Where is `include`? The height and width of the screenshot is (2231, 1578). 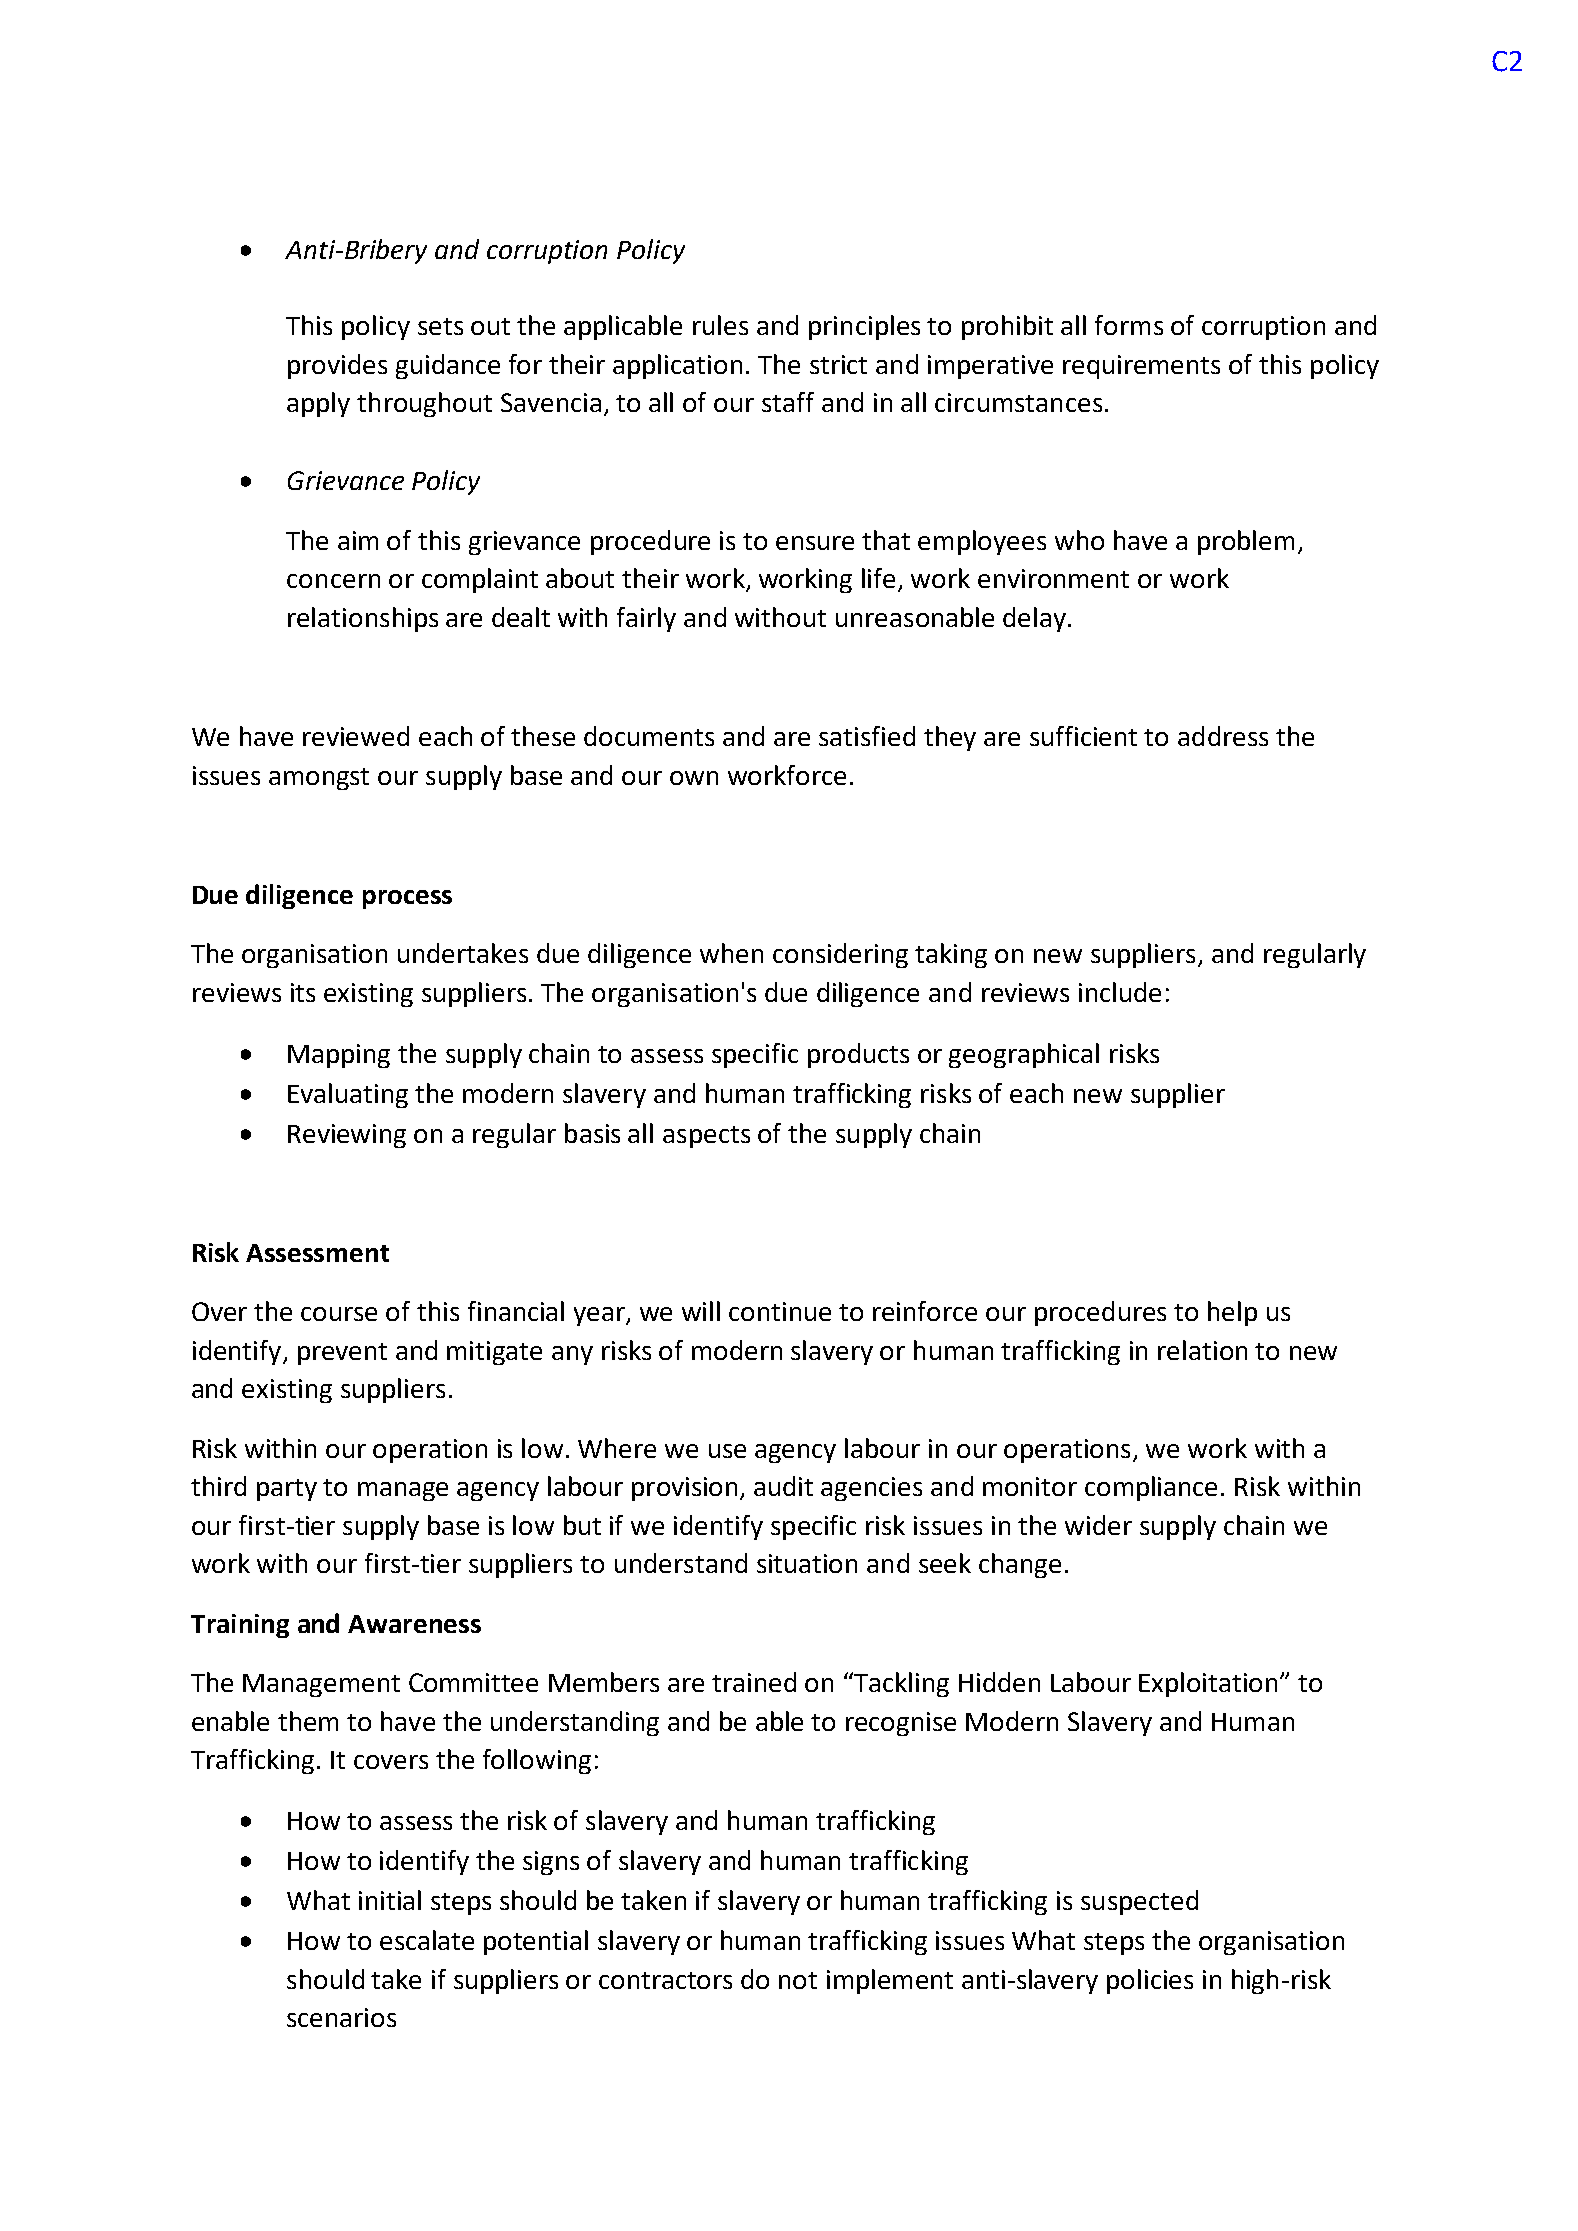
include is located at coordinates (1120, 992).
